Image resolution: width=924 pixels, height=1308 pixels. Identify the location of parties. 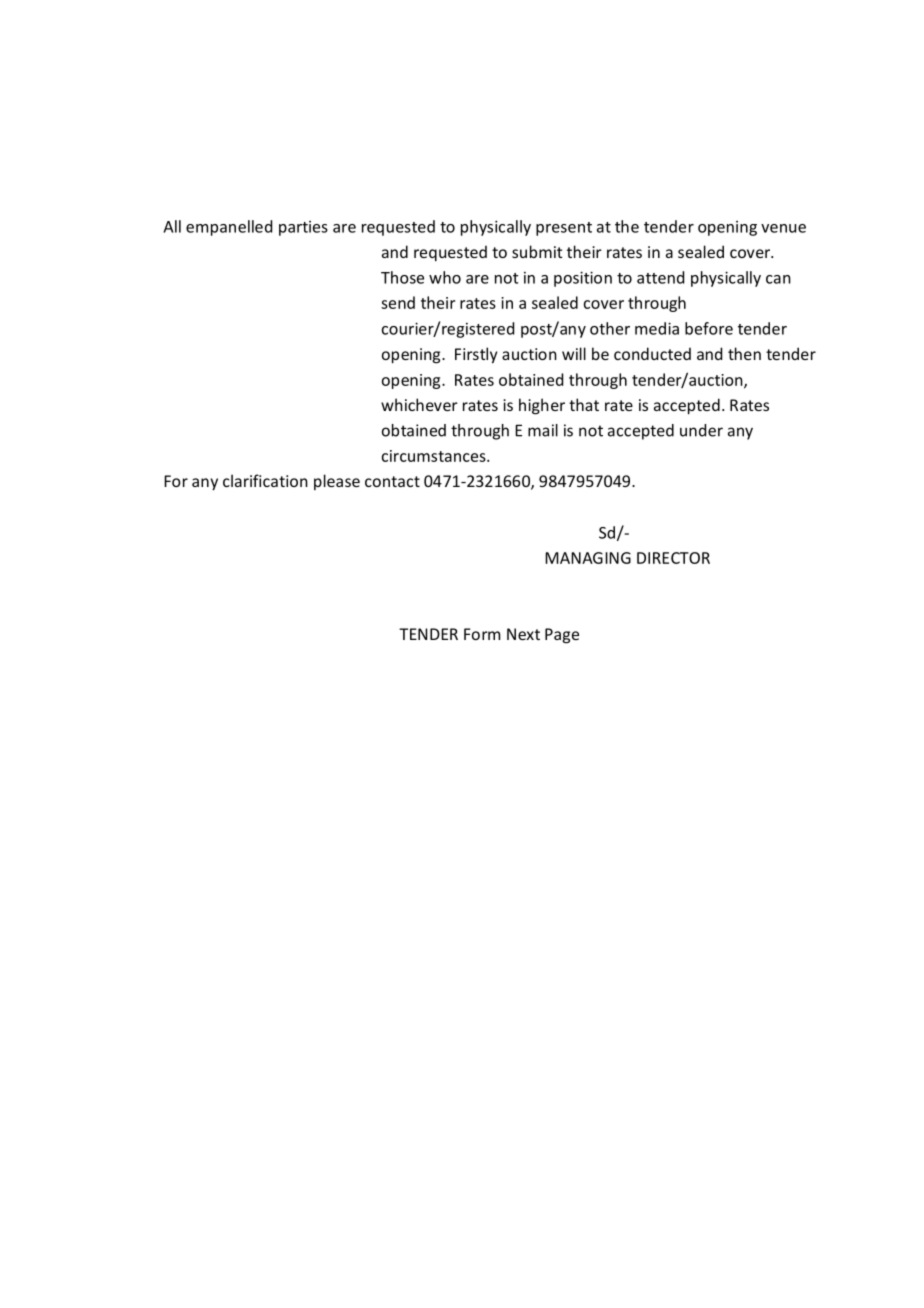
(303, 228).
